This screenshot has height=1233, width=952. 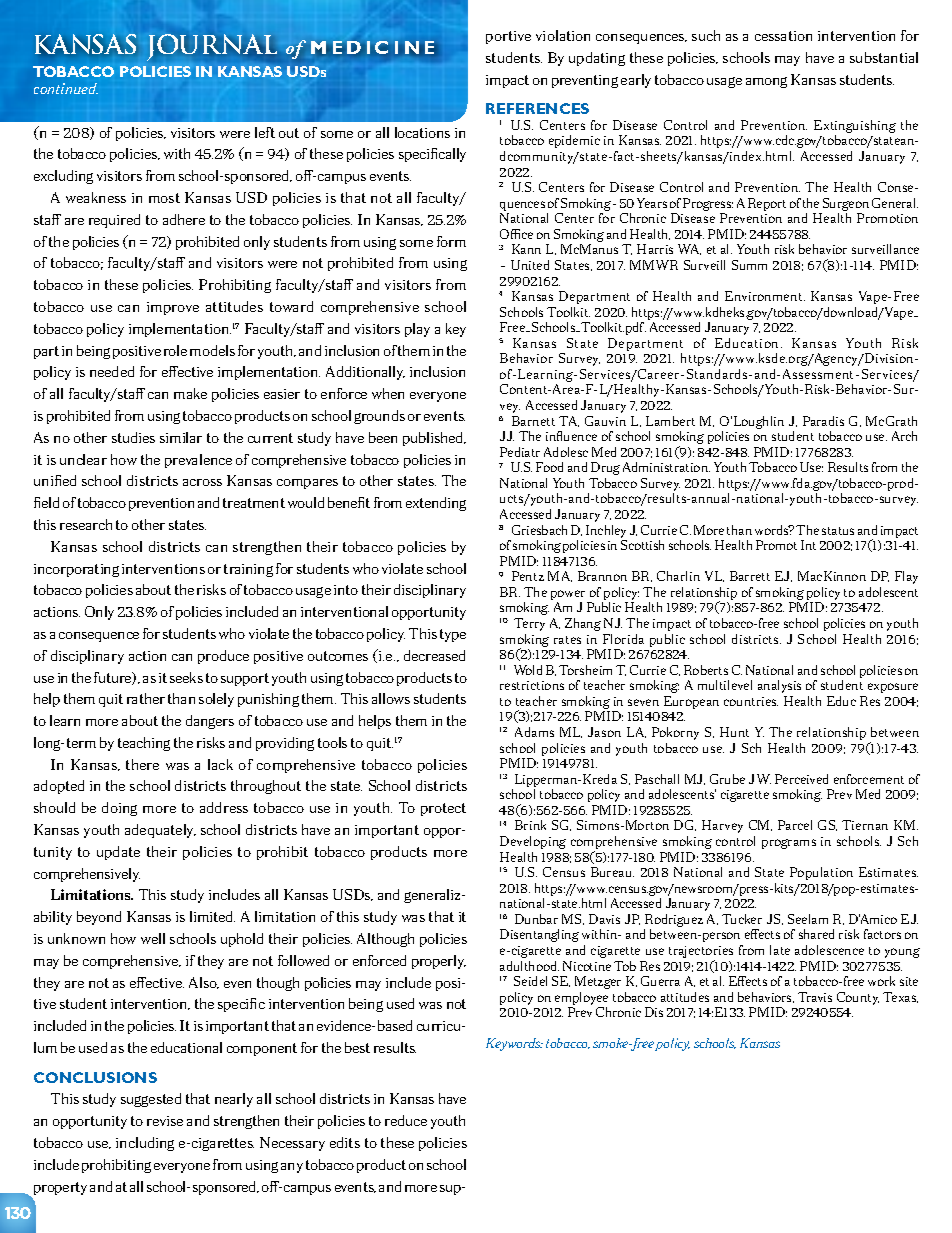 What do you see at coordinates (537, 108) in the screenshot?
I see `REFERENCES` at bounding box center [537, 108].
